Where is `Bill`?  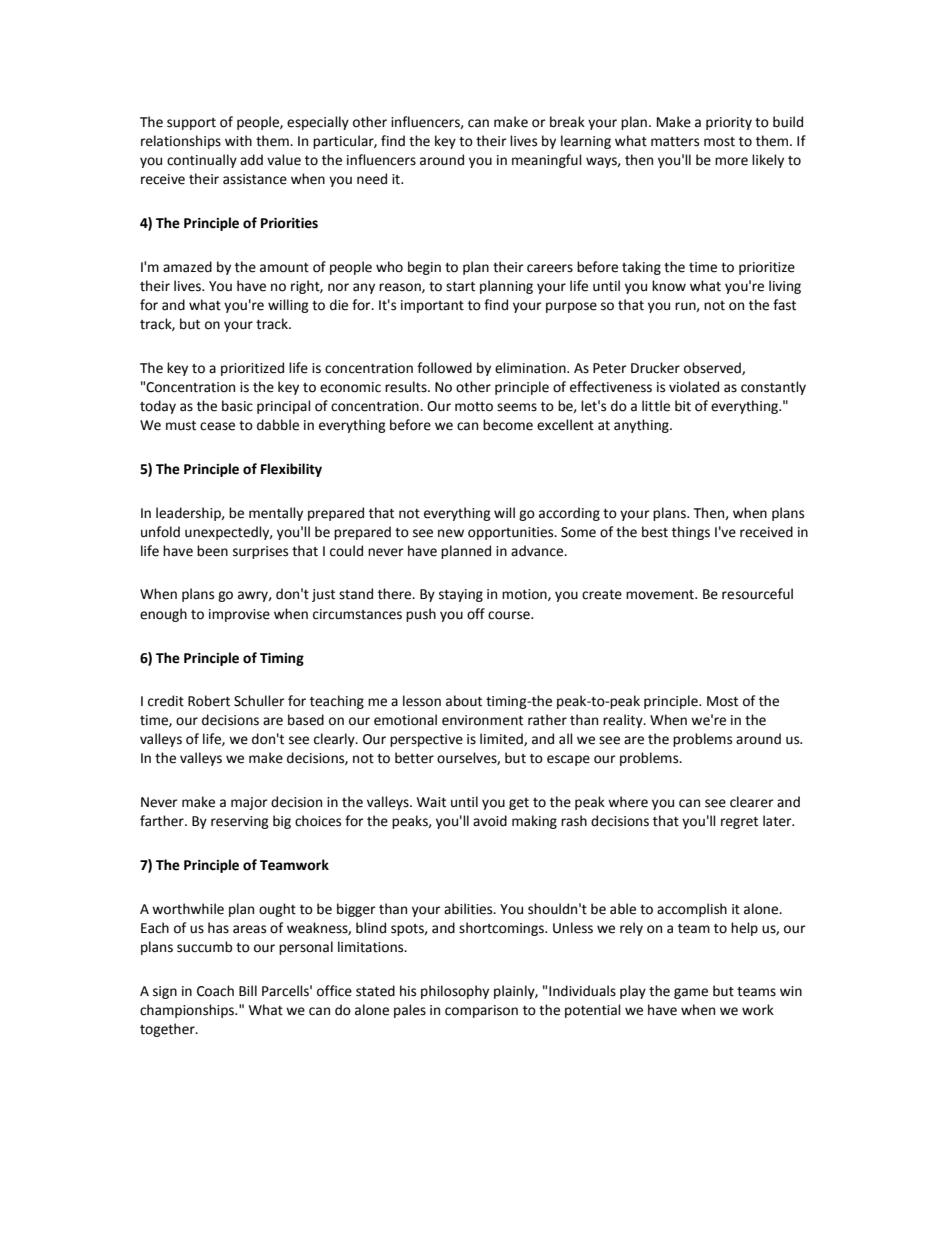 Bill is located at coordinates (248, 990).
